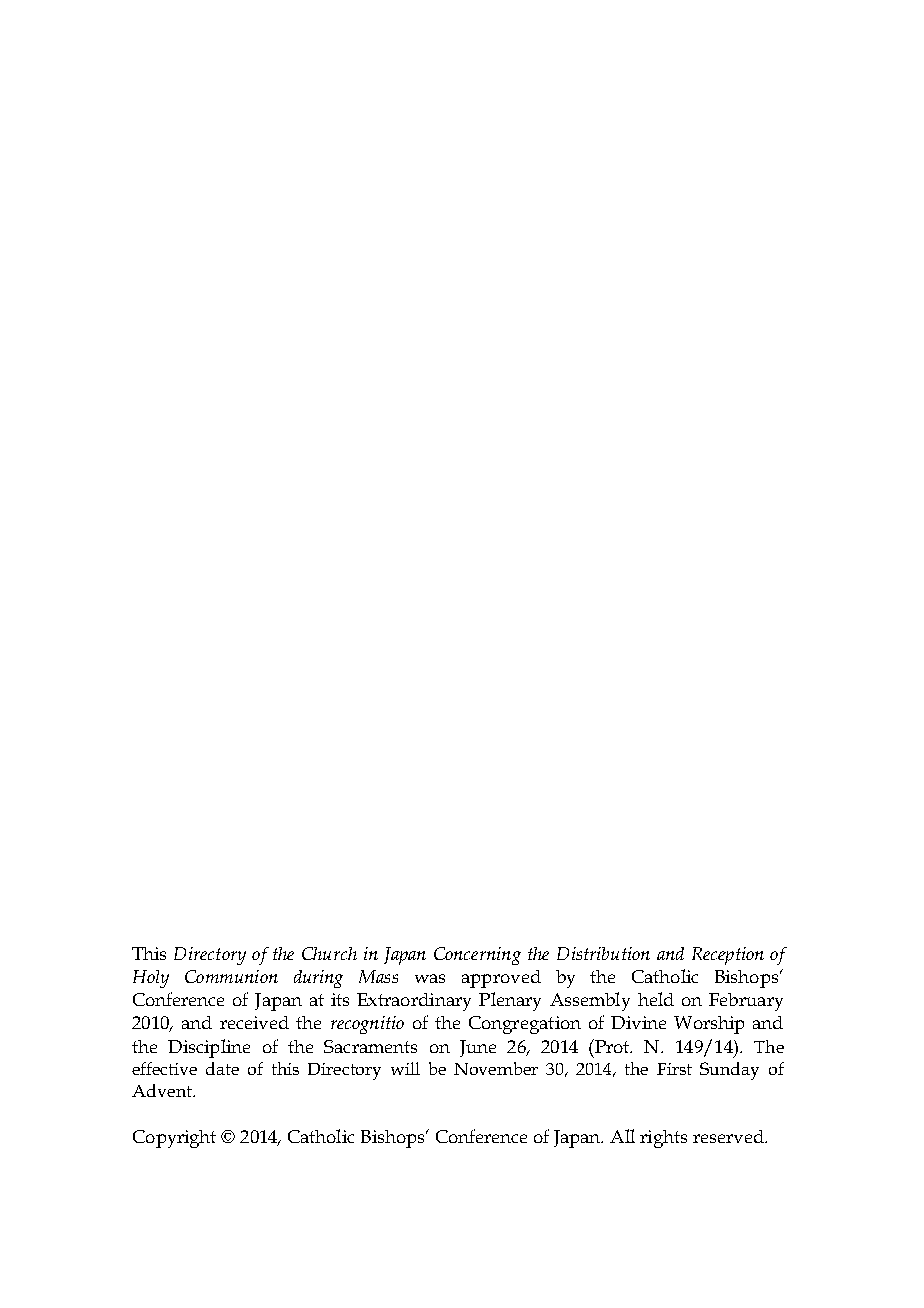 Image resolution: width=924 pixels, height=1308 pixels. What do you see at coordinates (477, 956) in the screenshot?
I see `Concerning` at bounding box center [477, 956].
